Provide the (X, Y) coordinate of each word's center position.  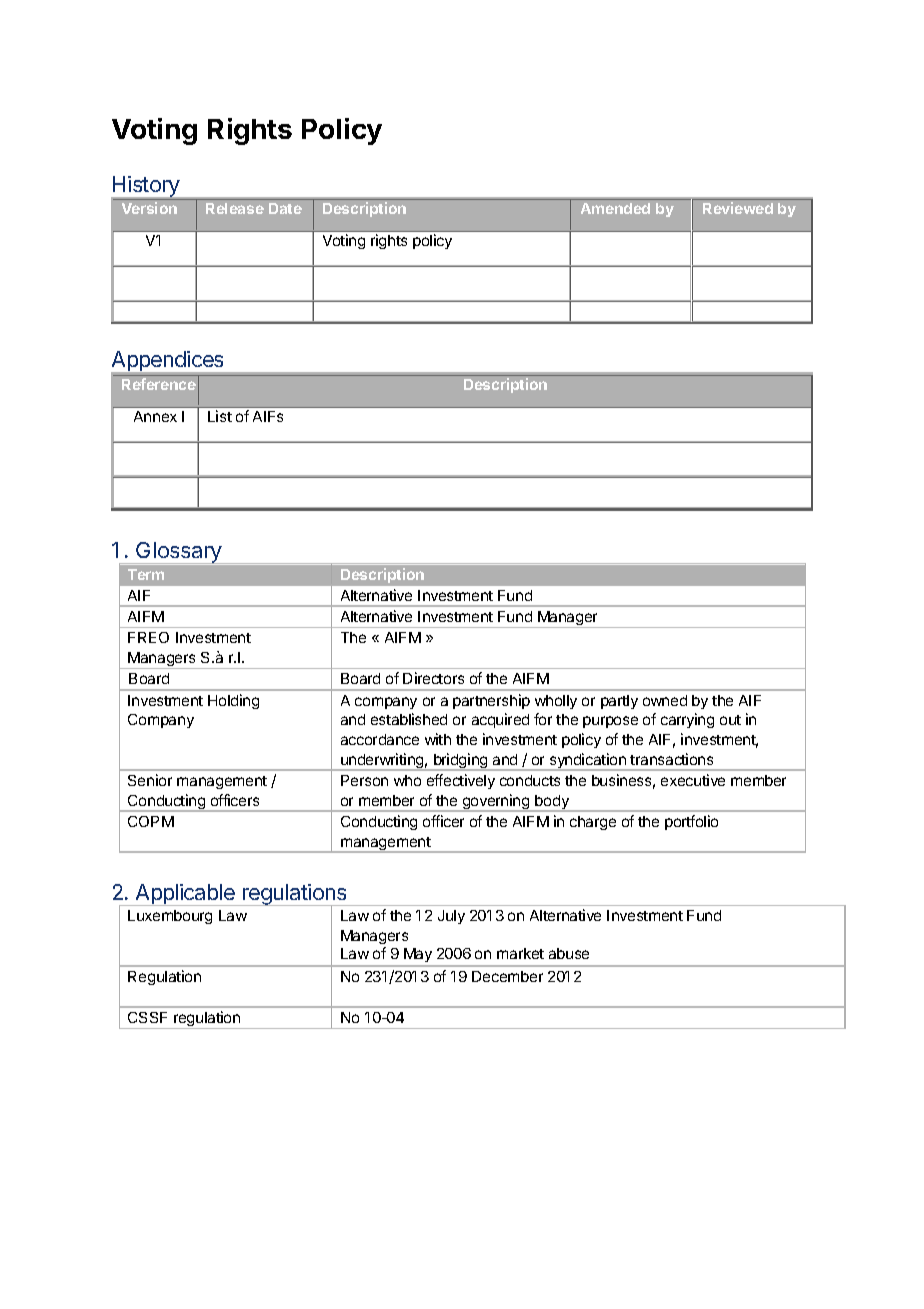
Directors (433, 678)
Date (285, 208)
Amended (615, 208)
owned (665, 700)
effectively (461, 781)
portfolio (691, 822)
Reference (159, 384)
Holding (233, 701)
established (409, 719)
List (220, 416)
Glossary (179, 552)
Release (235, 208)
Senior (150, 780)
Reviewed (738, 208)
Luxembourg (170, 917)
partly (619, 702)
